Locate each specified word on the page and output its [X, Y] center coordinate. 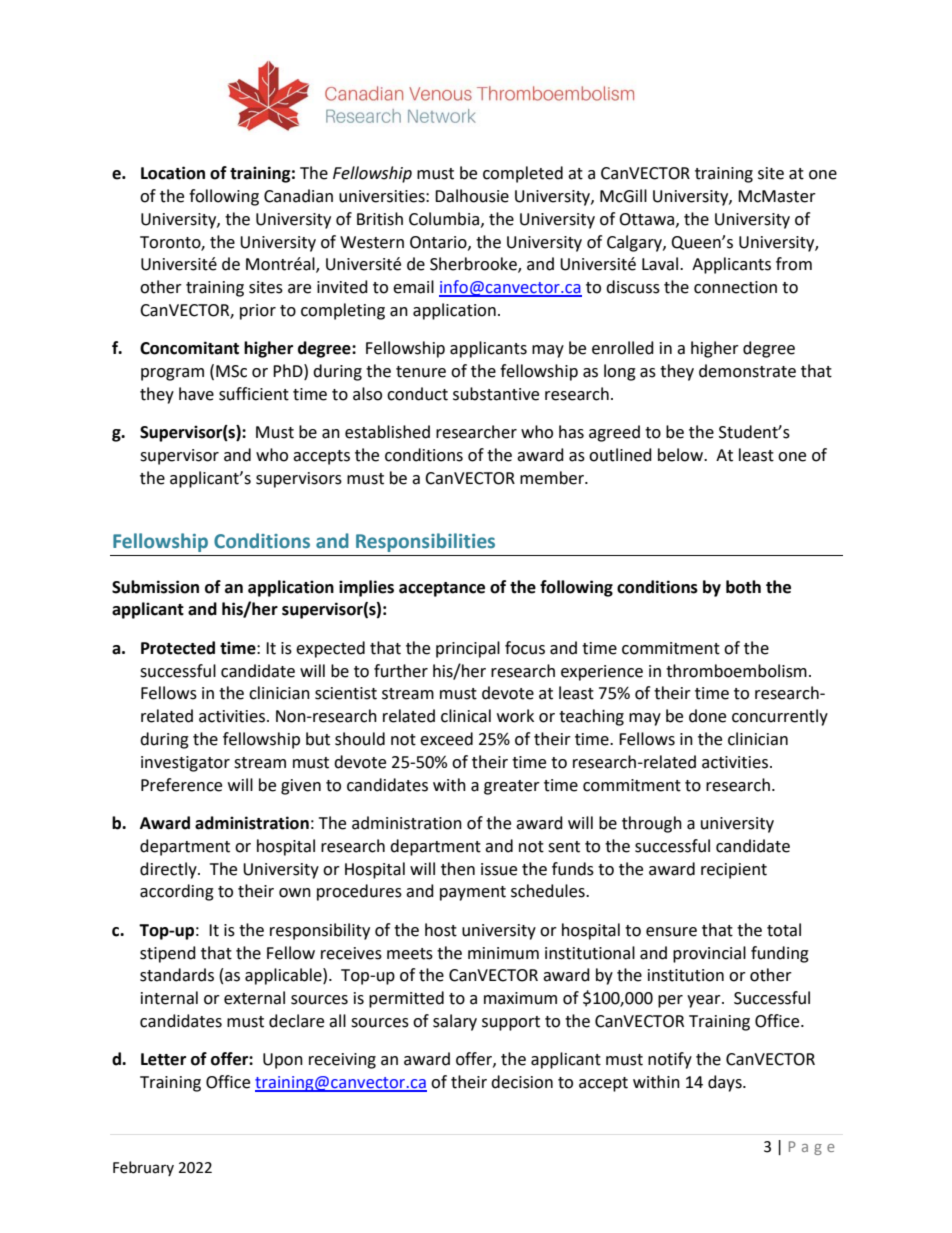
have [196, 394]
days [726, 1083]
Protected [178, 648]
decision [522, 1082]
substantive [496, 394]
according [177, 892]
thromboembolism [736, 671]
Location [173, 173]
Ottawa [646, 219]
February [143, 1168]
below [682, 455]
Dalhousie [472, 196]
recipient [734, 871]
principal [468, 649]
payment [473, 893]
